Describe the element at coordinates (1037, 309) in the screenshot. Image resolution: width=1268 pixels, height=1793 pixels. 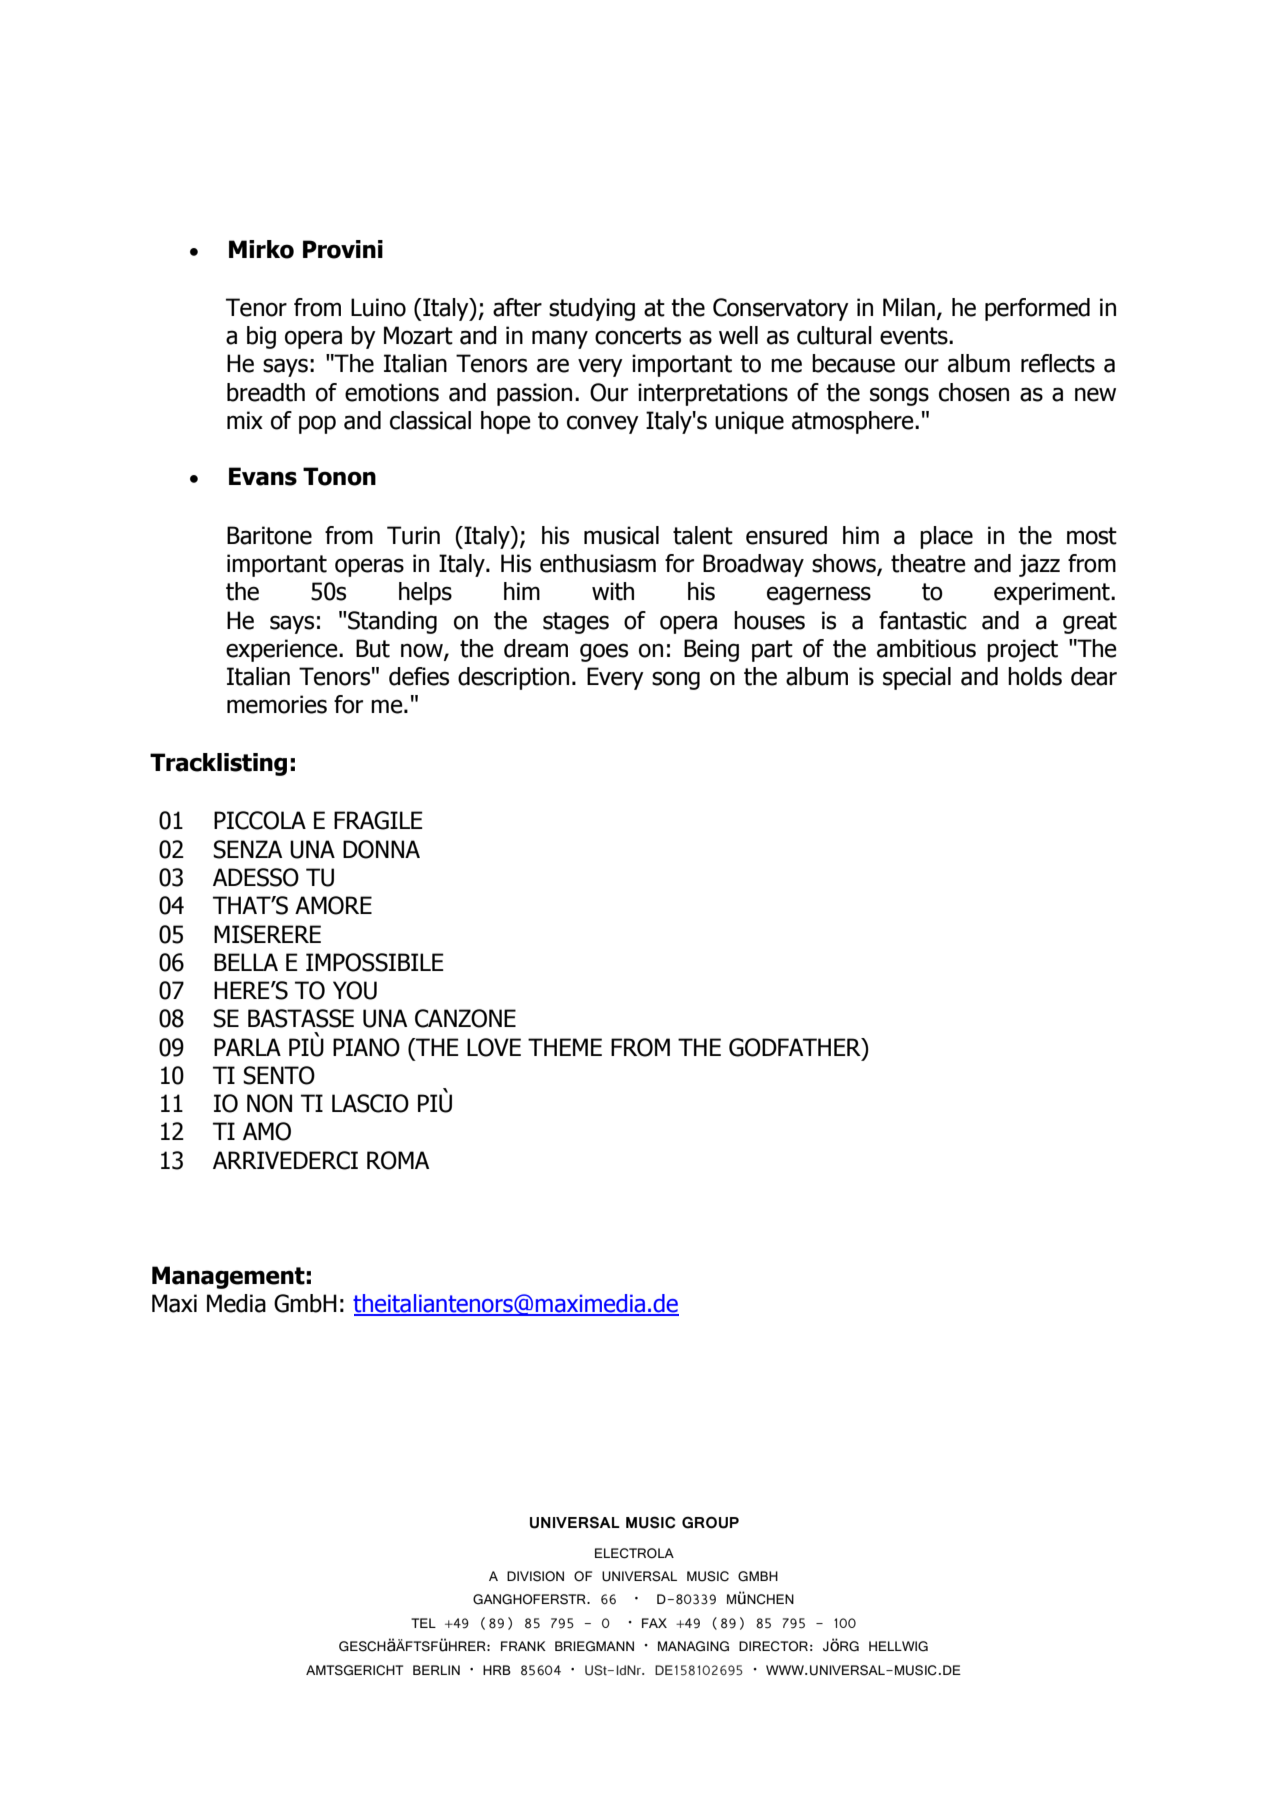
I see `performed` at that location.
